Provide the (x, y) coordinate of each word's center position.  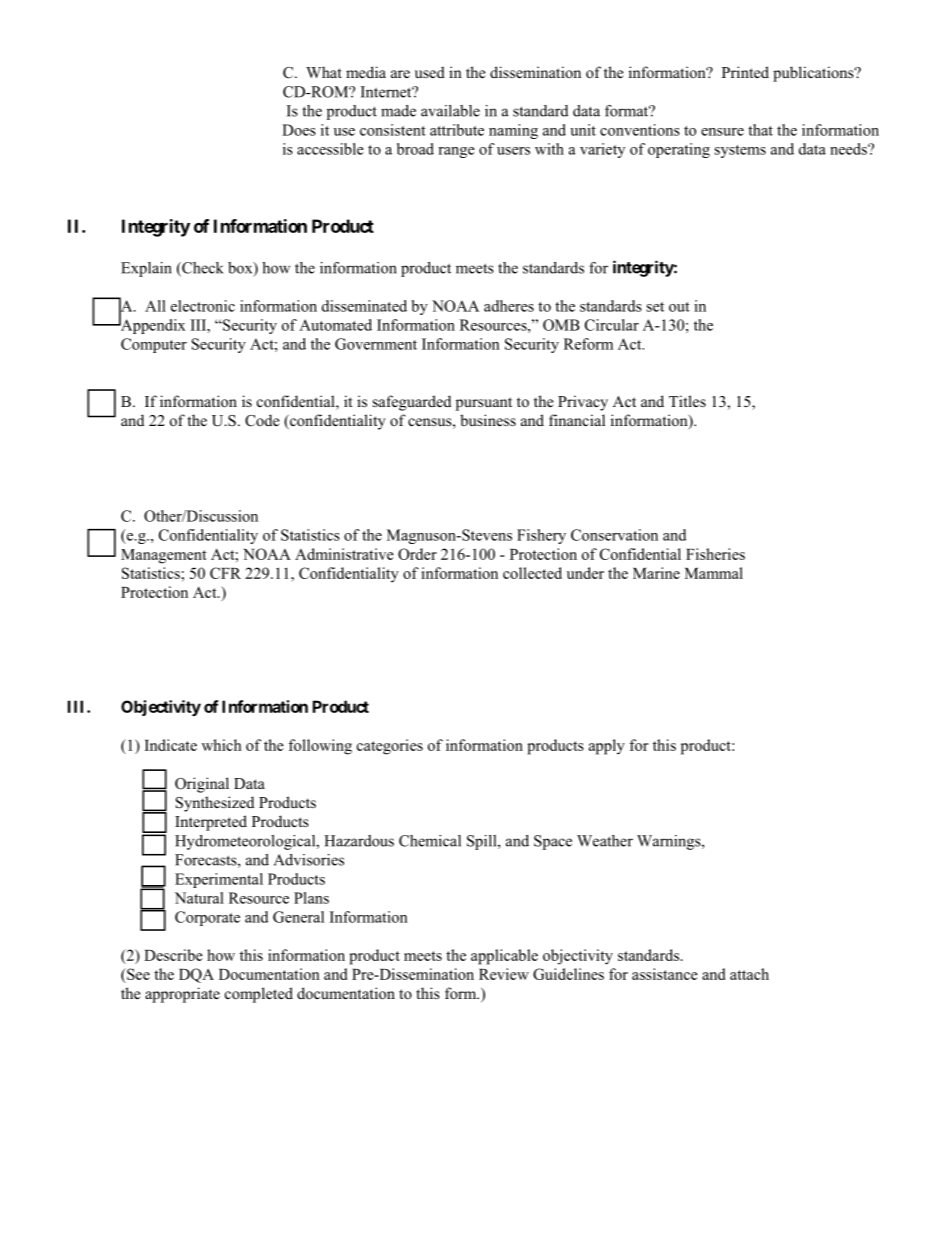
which (222, 745)
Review (504, 974)
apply (607, 747)
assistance (665, 974)
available (450, 111)
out (679, 307)
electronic (203, 306)
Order (417, 554)
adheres (509, 306)
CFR (225, 573)
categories (390, 747)
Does (299, 130)
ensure (722, 132)
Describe (173, 955)
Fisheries (715, 554)
